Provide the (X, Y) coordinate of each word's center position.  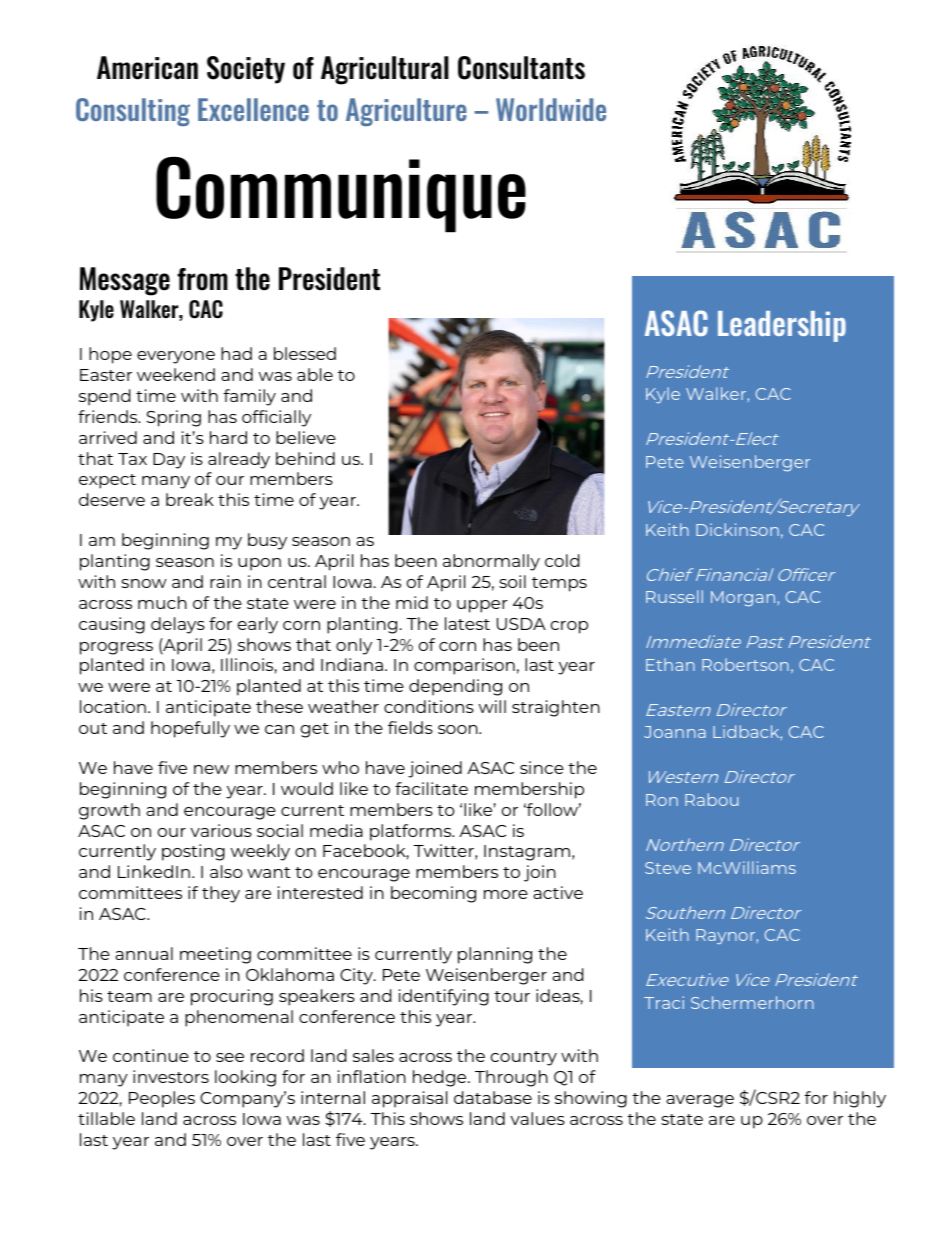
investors (171, 1076)
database (493, 1097)
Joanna (675, 732)
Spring (173, 418)
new (211, 769)
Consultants (521, 68)
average (700, 1101)
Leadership (782, 326)
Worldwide (551, 109)
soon (459, 729)
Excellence (253, 109)
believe (306, 437)
